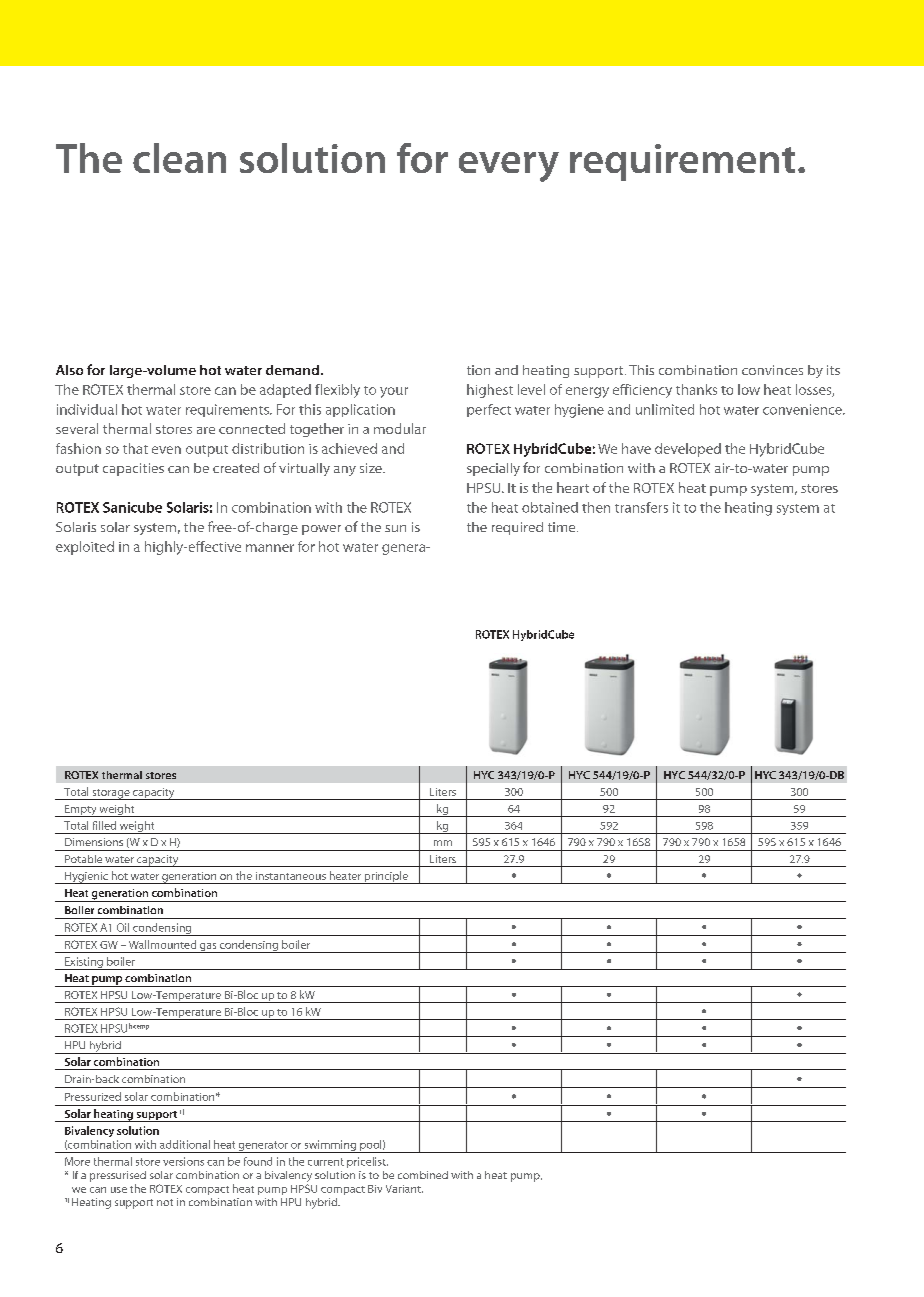  What do you see at coordinates (641, 507) in the screenshot?
I see `transfers` at bounding box center [641, 507].
